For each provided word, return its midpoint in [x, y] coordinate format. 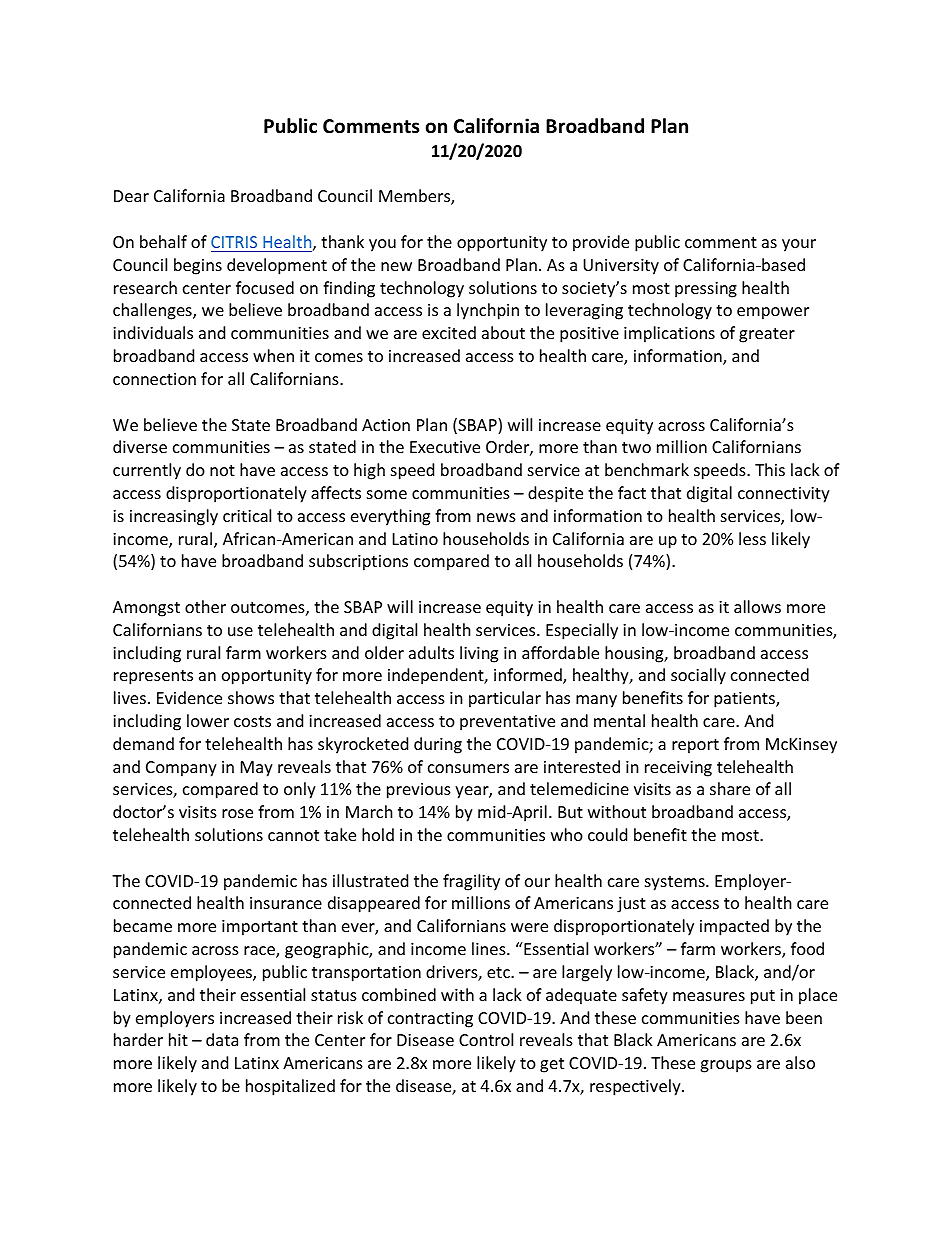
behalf [163, 241]
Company [181, 769]
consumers [468, 768]
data [222, 1039]
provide [601, 243]
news [496, 517]
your [799, 245]
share [730, 788]
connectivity [784, 495]
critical [247, 515]
